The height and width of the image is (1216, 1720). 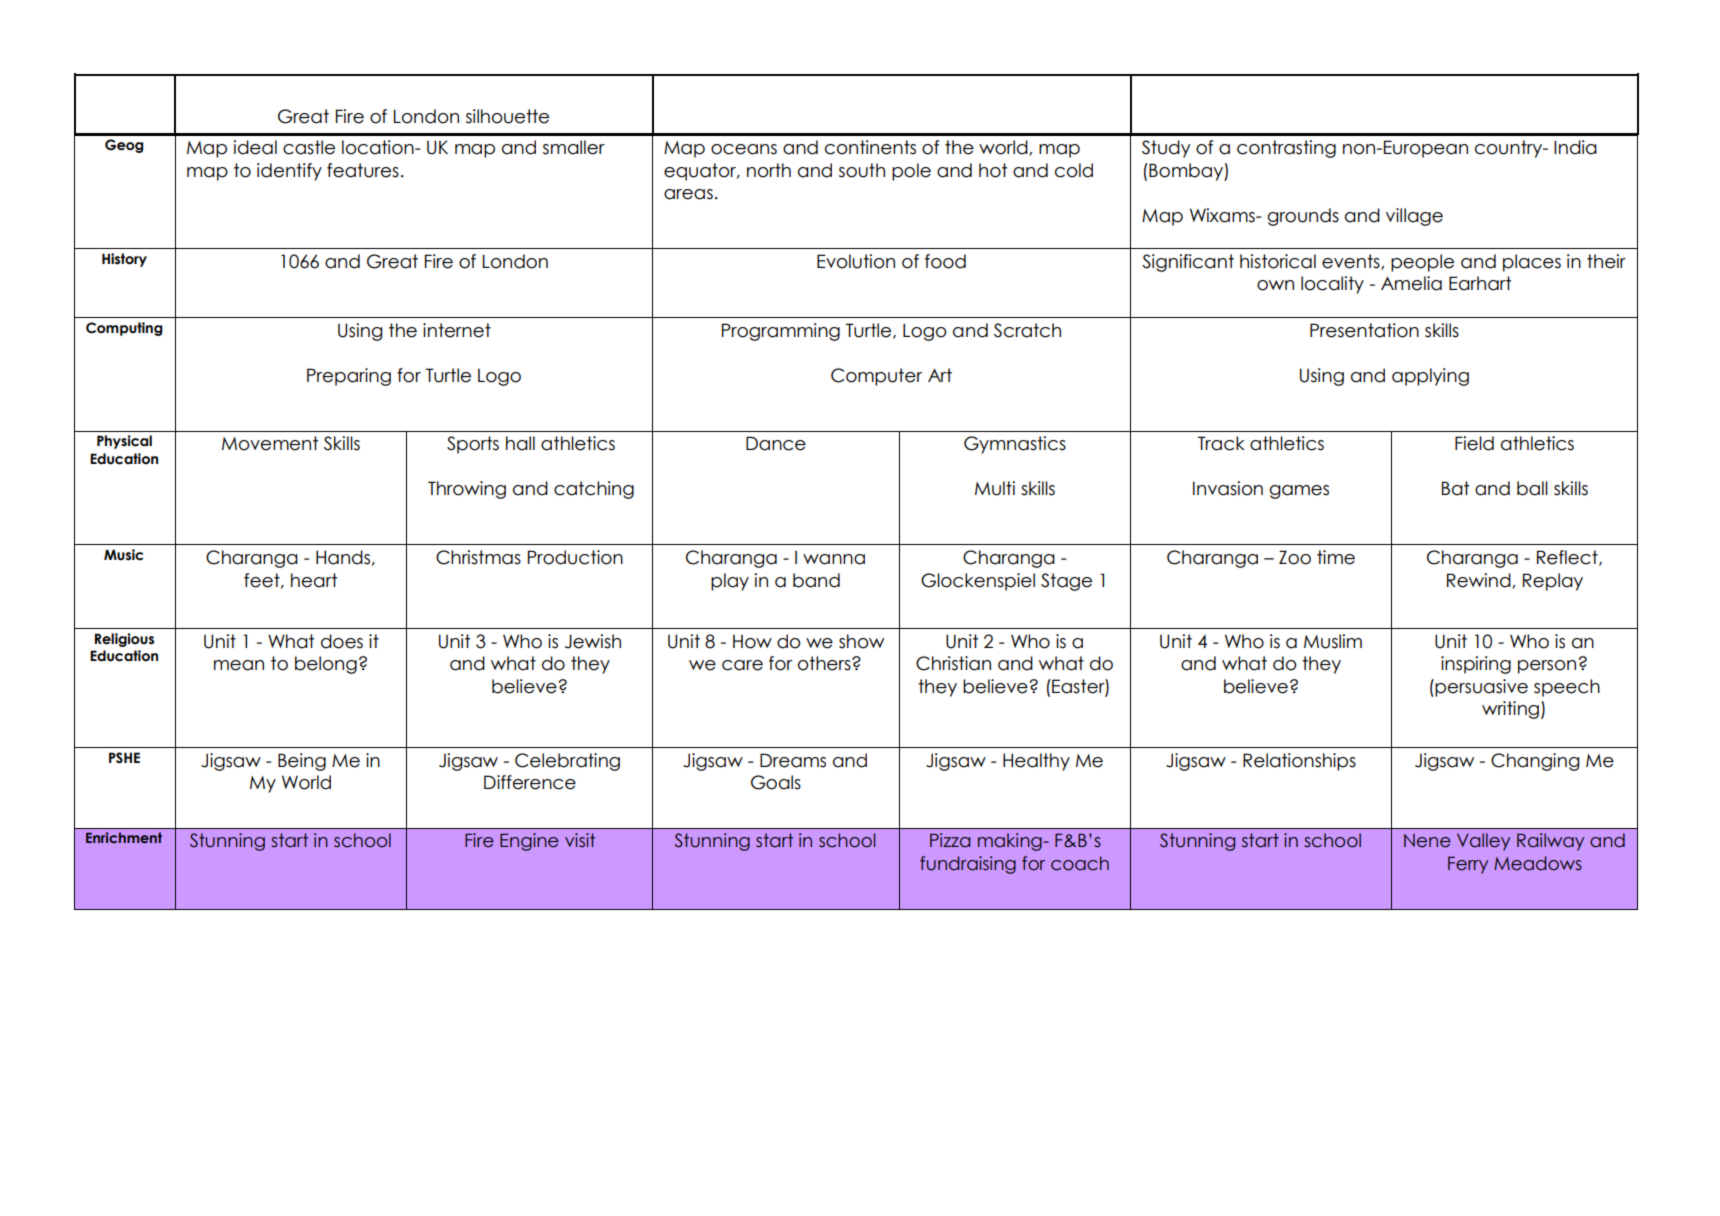 I want to click on Programming, so click(x=781, y=332).
